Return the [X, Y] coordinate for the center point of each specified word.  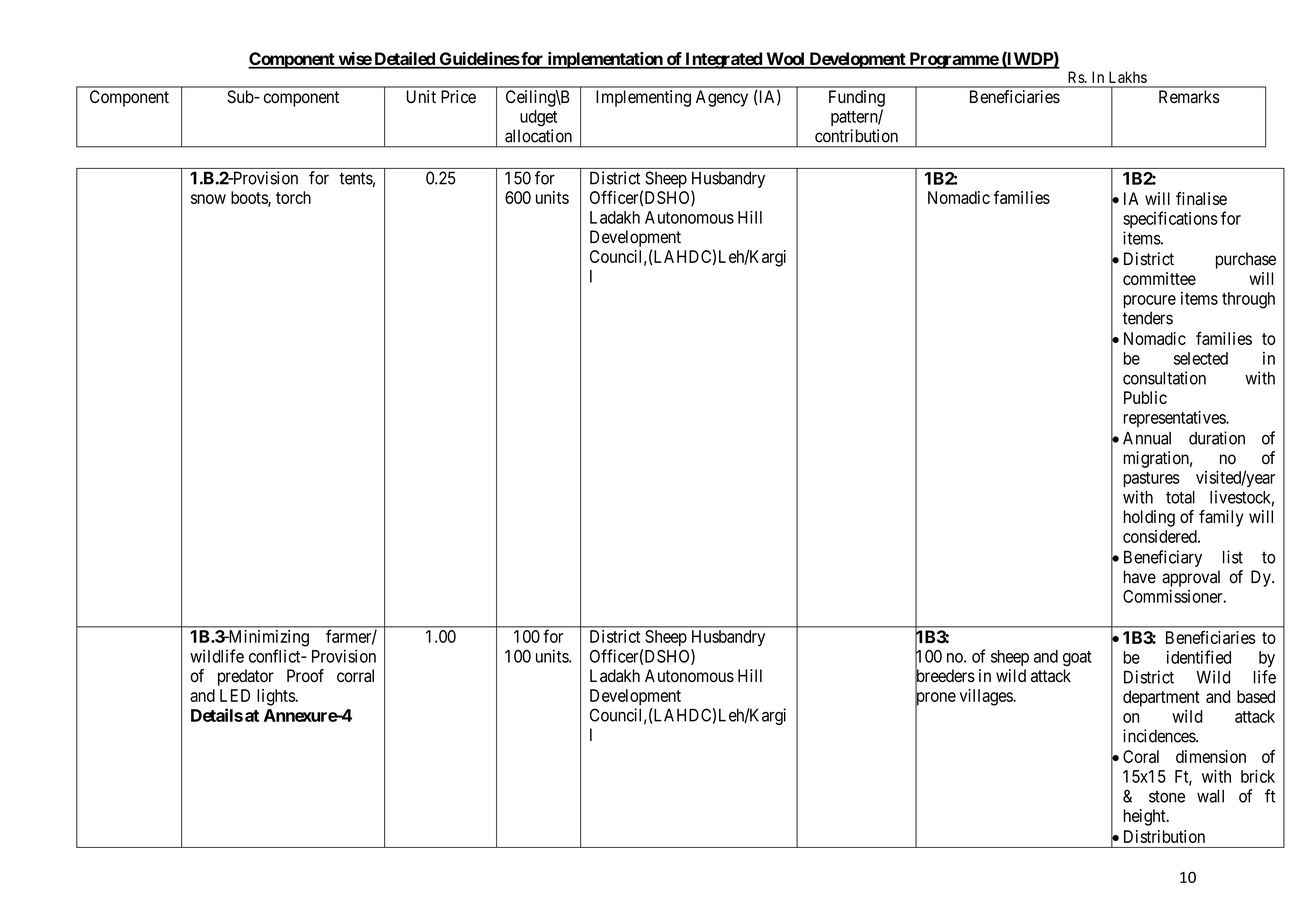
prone [935, 699]
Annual [1147, 438]
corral [355, 676]
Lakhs [1128, 77]
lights [276, 697]
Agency [722, 98]
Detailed [404, 60]
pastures [1152, 479]
